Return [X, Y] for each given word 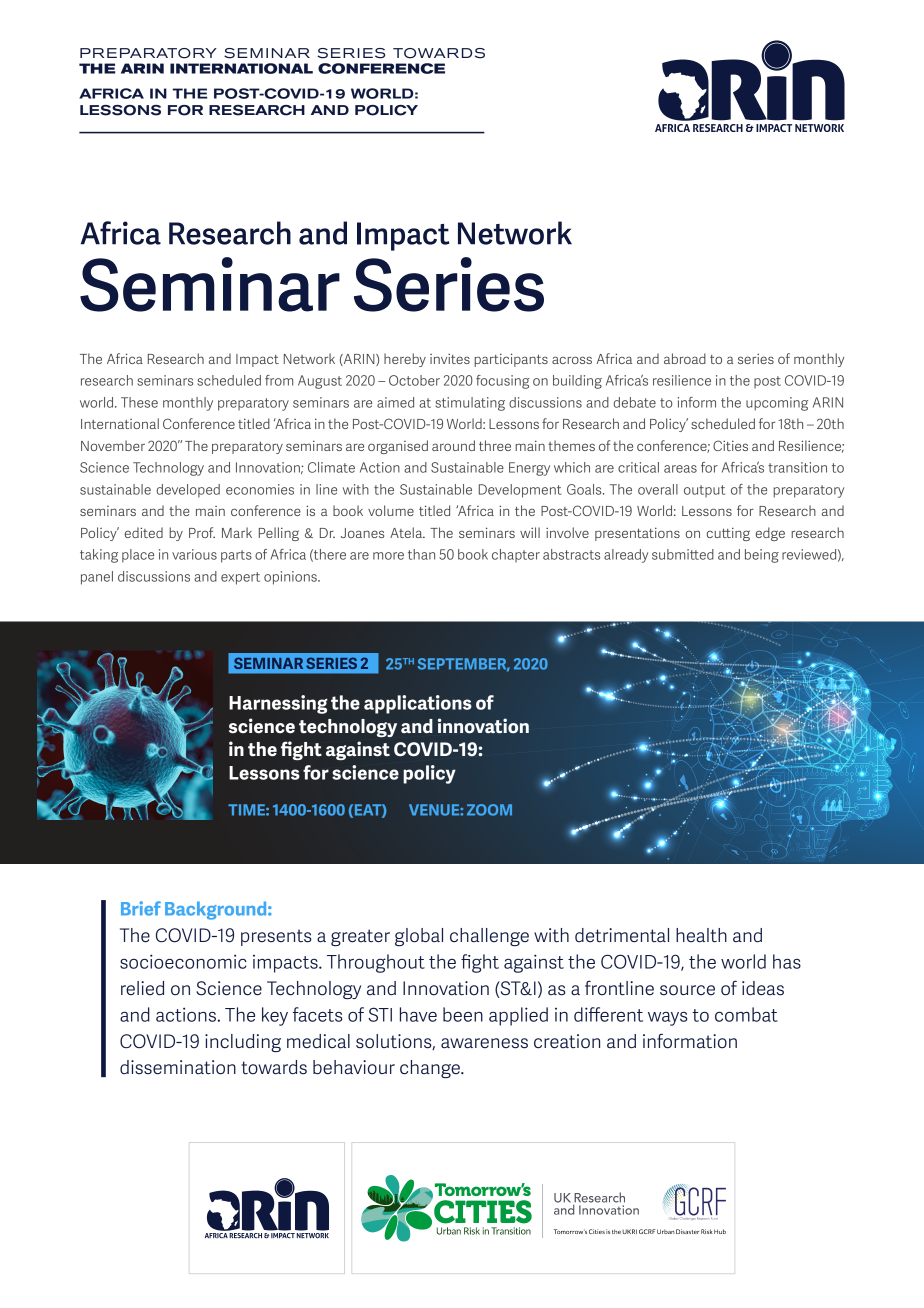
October [414, 380]
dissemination [178, 1067]
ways [667, 1019]
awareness [484, 1043]
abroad [685, 358]
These [139, 402]
